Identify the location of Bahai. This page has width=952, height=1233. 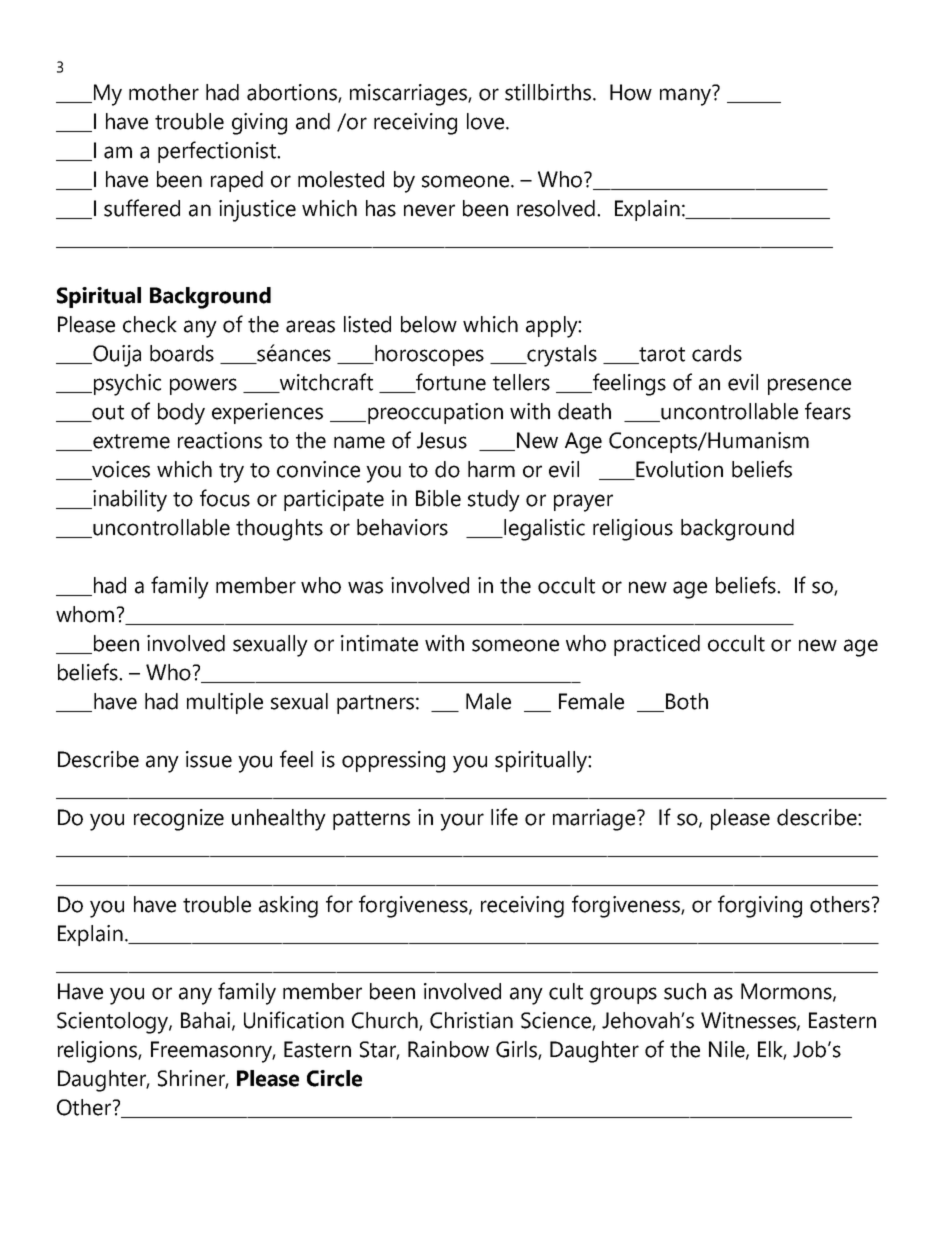
(205, 1020).
